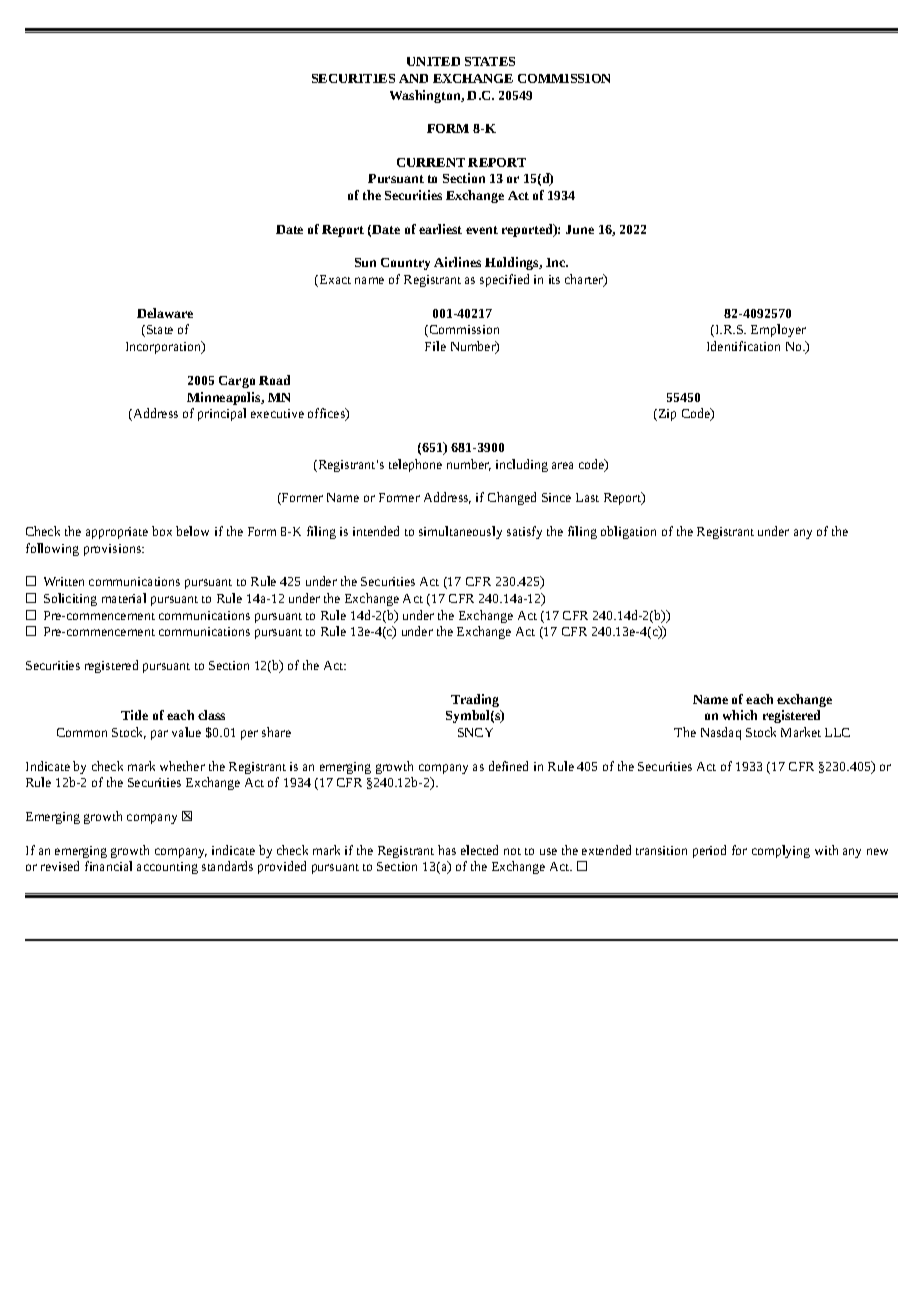  I want to click on June, so click(580, 229).
